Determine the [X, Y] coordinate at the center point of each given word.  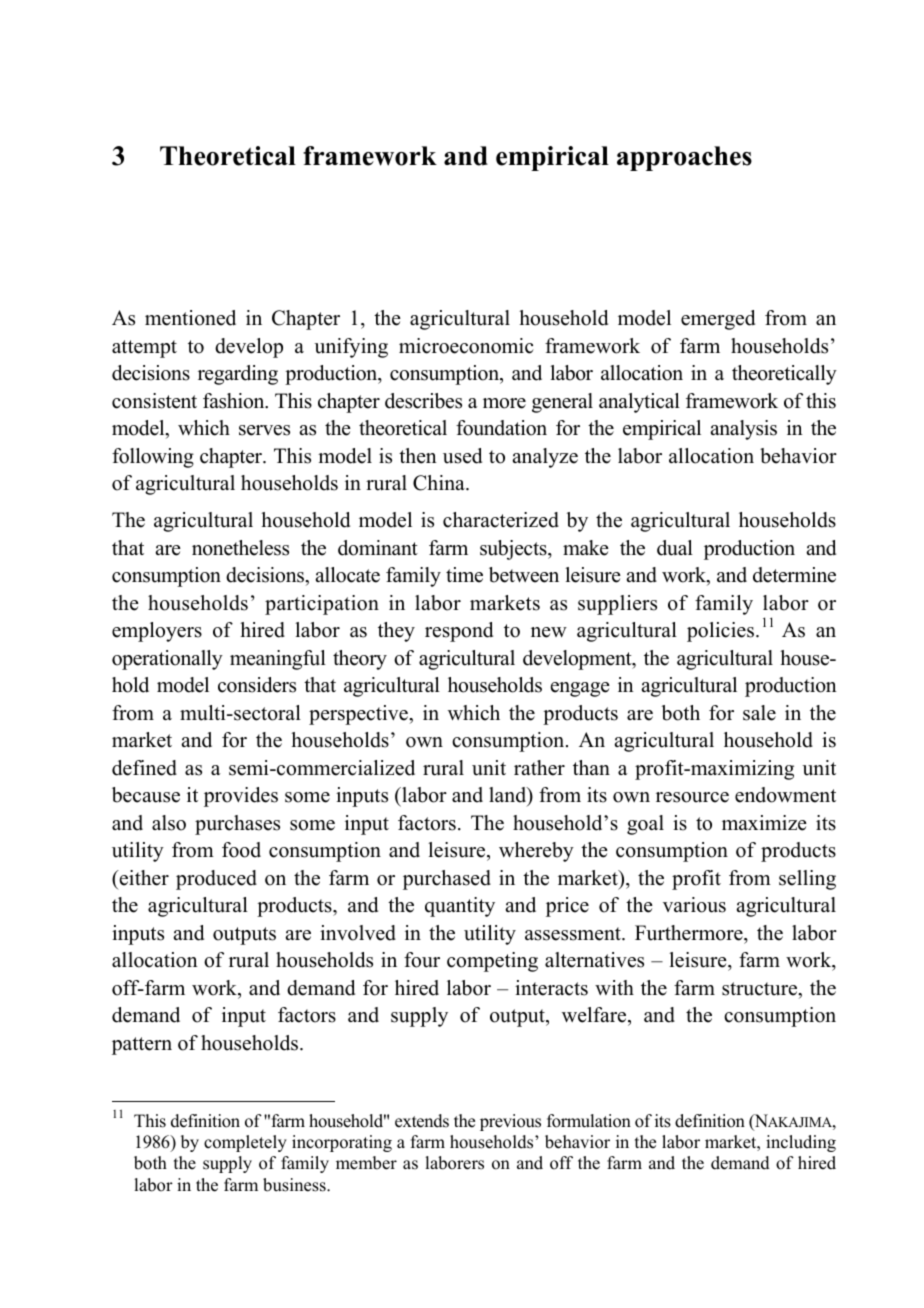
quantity [460, 907]
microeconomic [466, 346]
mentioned [190, 318]
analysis [743, 430]
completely [245, 1143]
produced [216, 880]
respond [459, 632]
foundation [501, 428]
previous [510, 1122]
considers [257, 685]
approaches [684, 158]
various [694, 905]
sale [759, 713]
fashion [235, 401]
